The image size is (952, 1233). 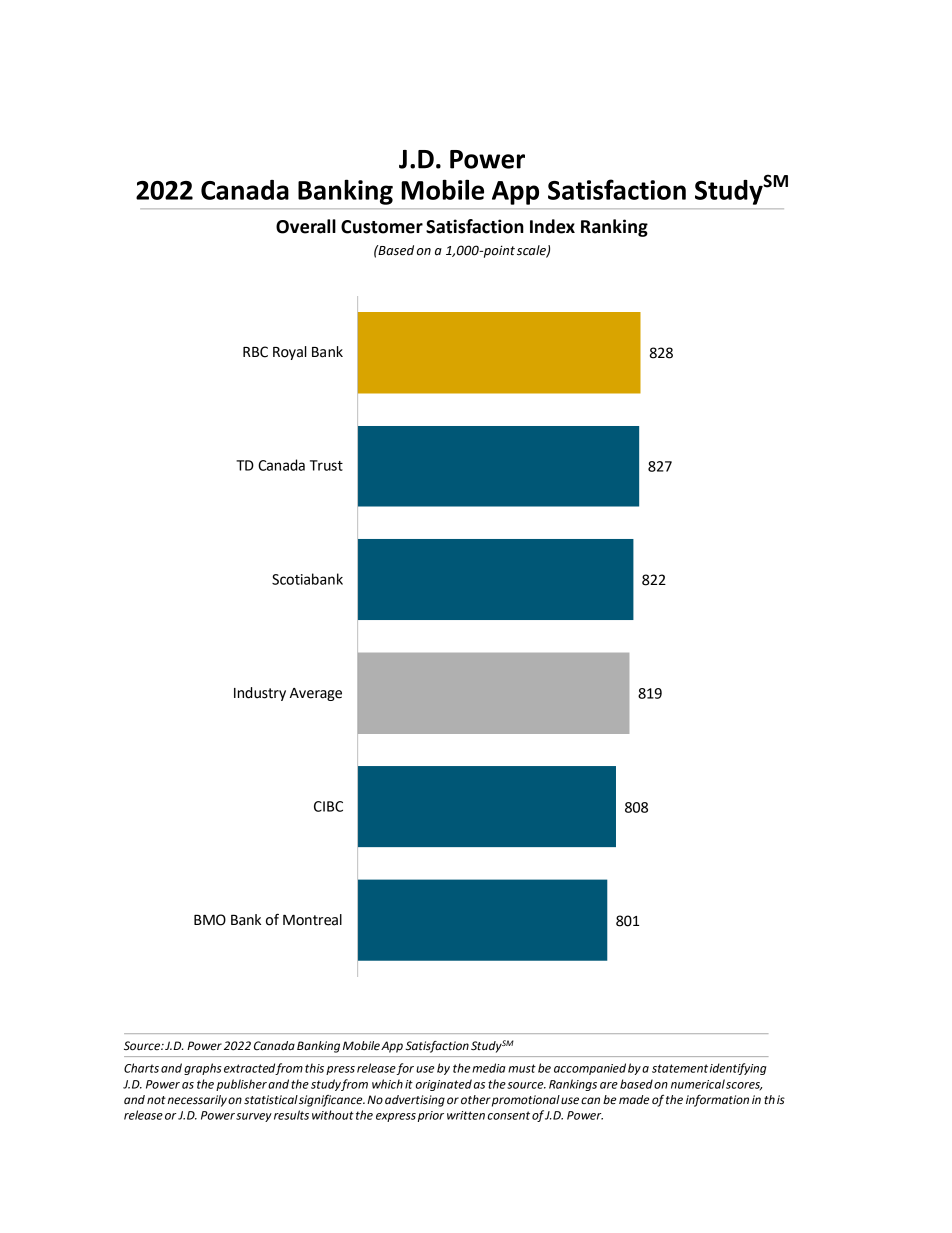 I want to click on Customer, so click(x=382, y=227).
